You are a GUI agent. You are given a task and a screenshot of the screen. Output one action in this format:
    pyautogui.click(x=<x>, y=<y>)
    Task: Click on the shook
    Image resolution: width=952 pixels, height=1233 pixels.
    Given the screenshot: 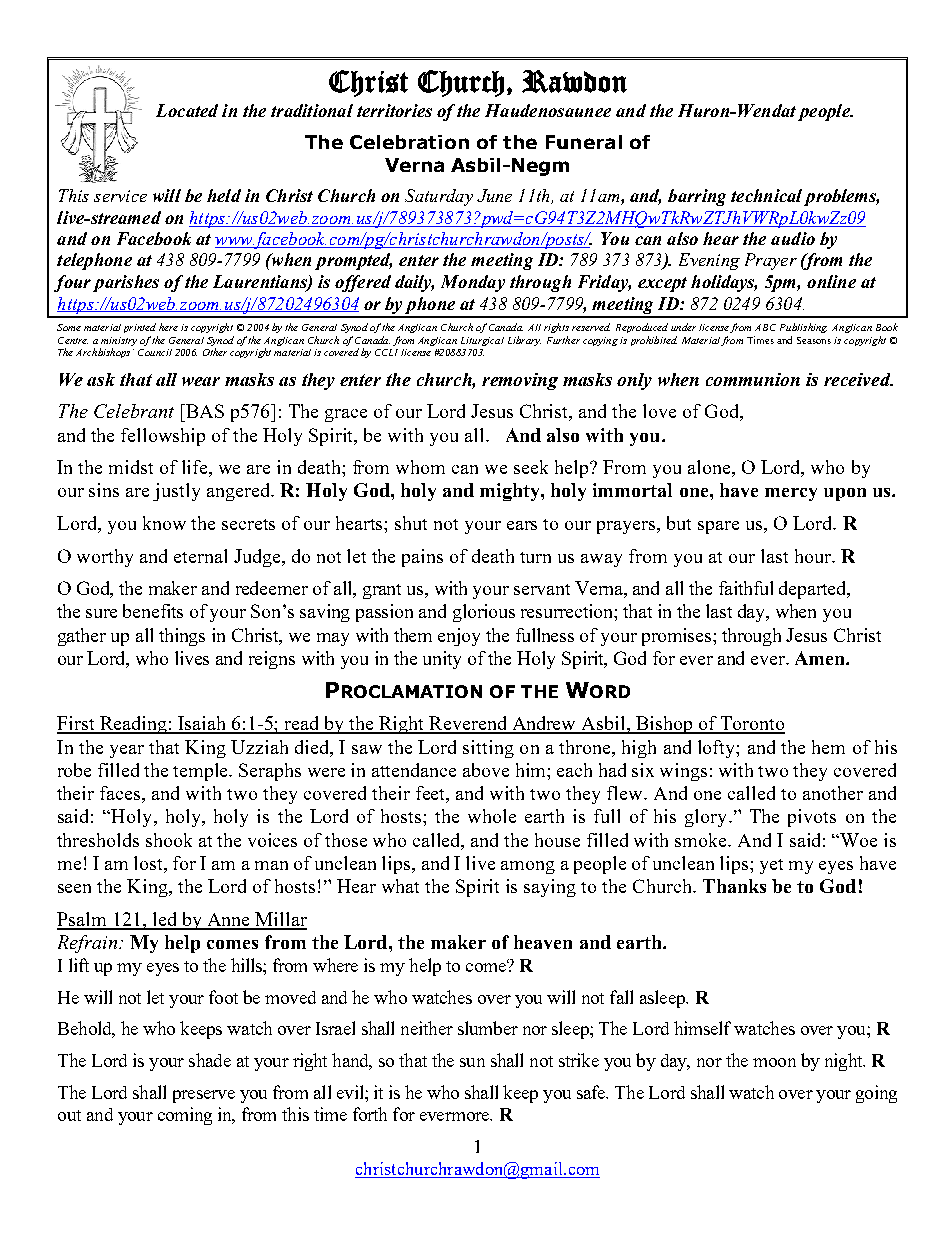 What is the action you would take?
    pyautogui.click(x=169, y=840)
